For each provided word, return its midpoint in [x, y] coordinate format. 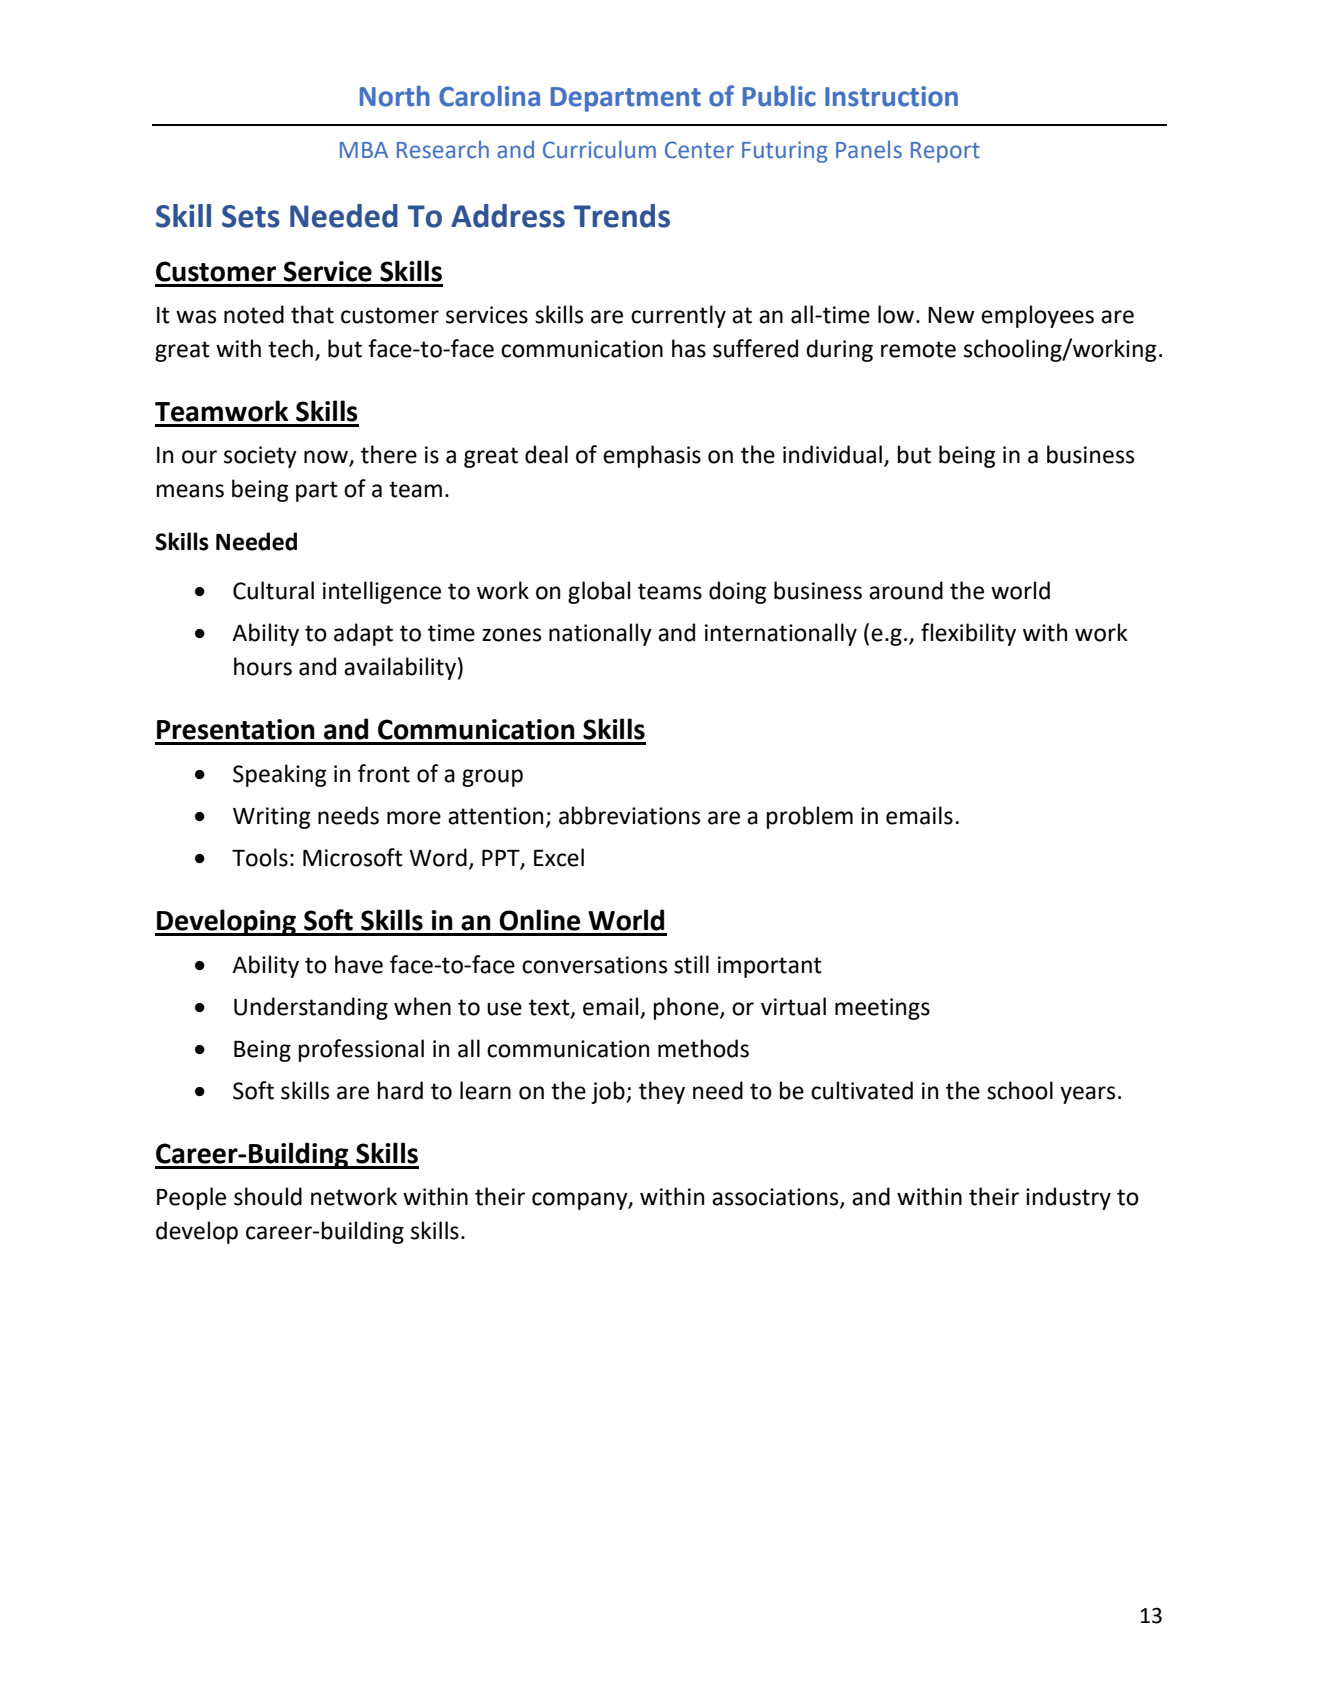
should [268, 1196]
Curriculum [599, 150]
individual [832, 454]
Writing [271, 818]
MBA [364, 150]
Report [945, 152]
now [326, 457]
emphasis [652, 456]
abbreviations [629, 815]
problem [810, 817]
